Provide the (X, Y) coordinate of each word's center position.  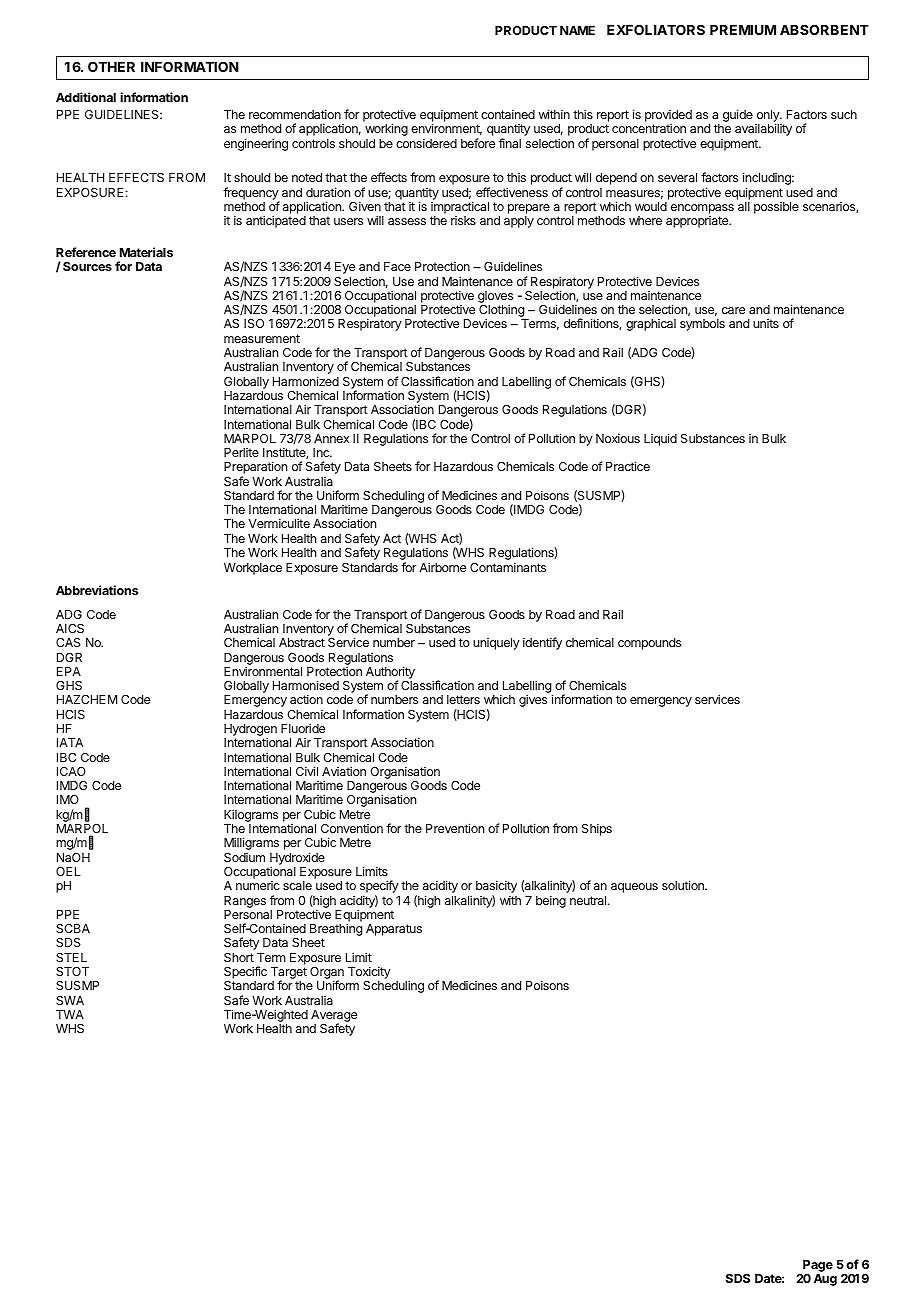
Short (239, 957)
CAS (68, 642)
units (766, 323)
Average (334, 1017)
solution (684, 885)
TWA (70, 1014)
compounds (649, 644)
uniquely (496, 644)
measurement (262, 338)
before (478, 143)
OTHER (111, 66)
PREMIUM (743, 30)
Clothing (502, 312)
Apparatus (394, 930)
